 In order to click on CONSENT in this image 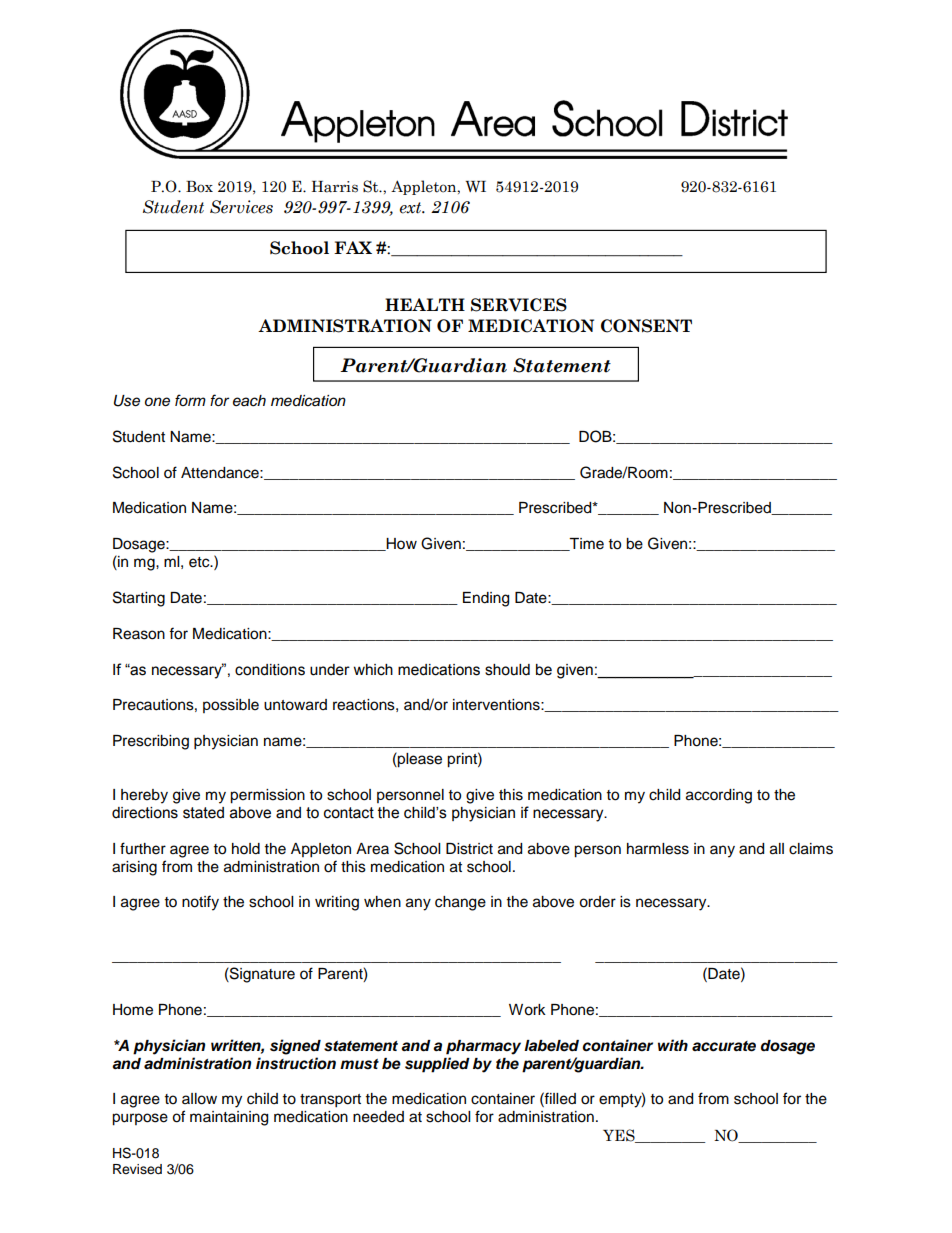, I will do `click(646, 326)`.
